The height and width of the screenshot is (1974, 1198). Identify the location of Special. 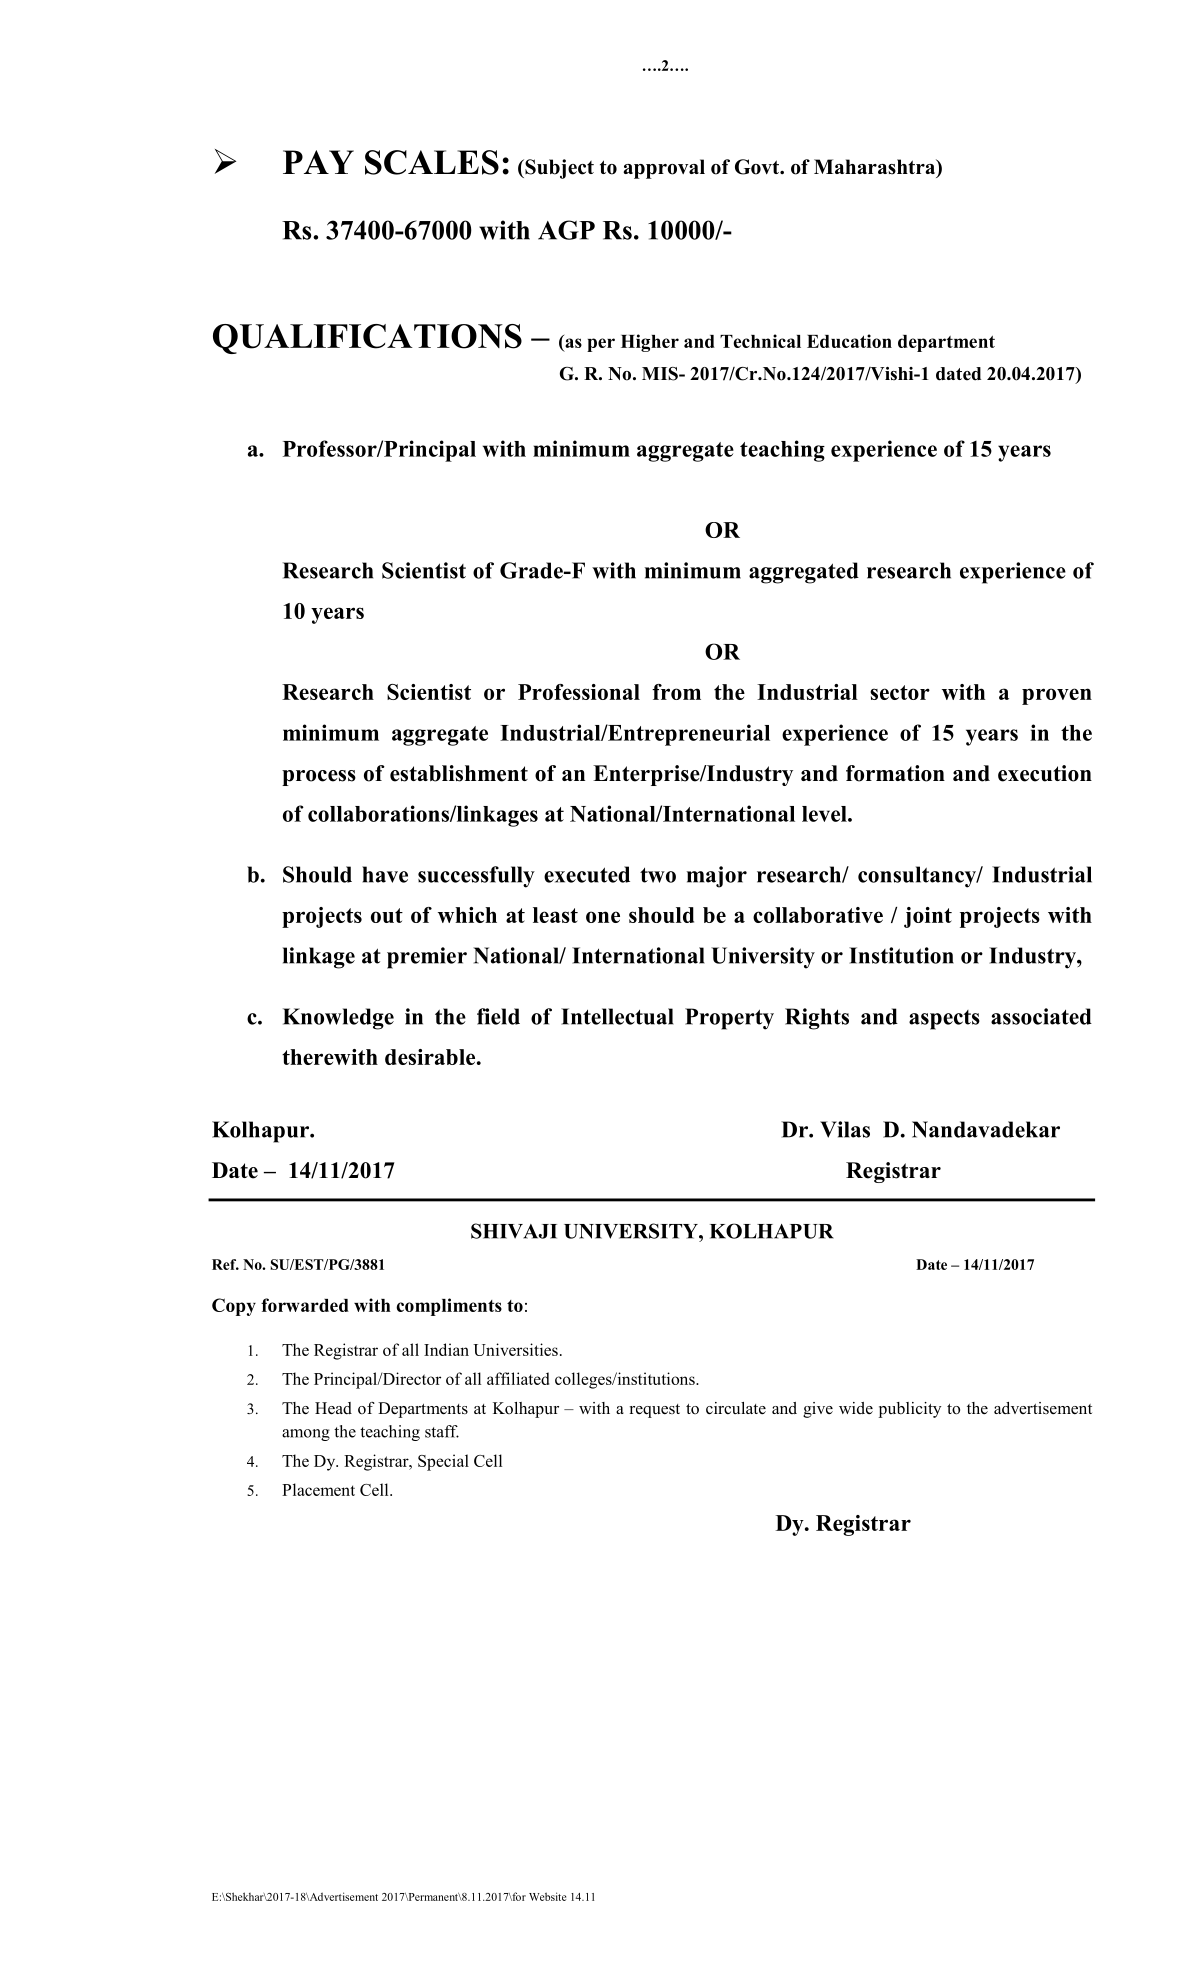
(443, 1462).
